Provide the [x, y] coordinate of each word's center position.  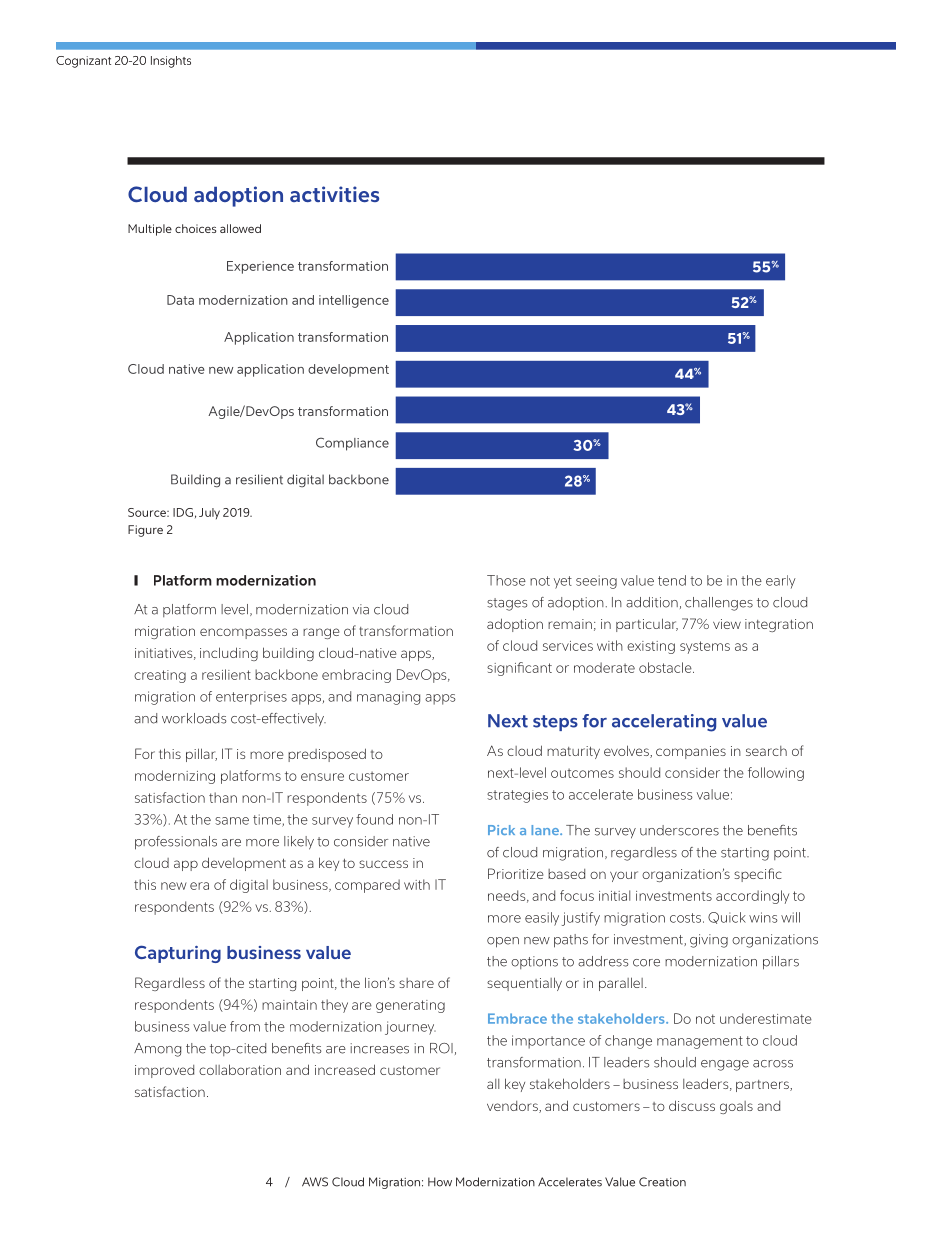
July [209, 513]
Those [506, 580]
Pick [501, 830]
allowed [240, 228]
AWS [315, 1182]
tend [672, 580]
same [232, 821]
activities [334, 194]
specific [758, 875]
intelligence [354, 301]
